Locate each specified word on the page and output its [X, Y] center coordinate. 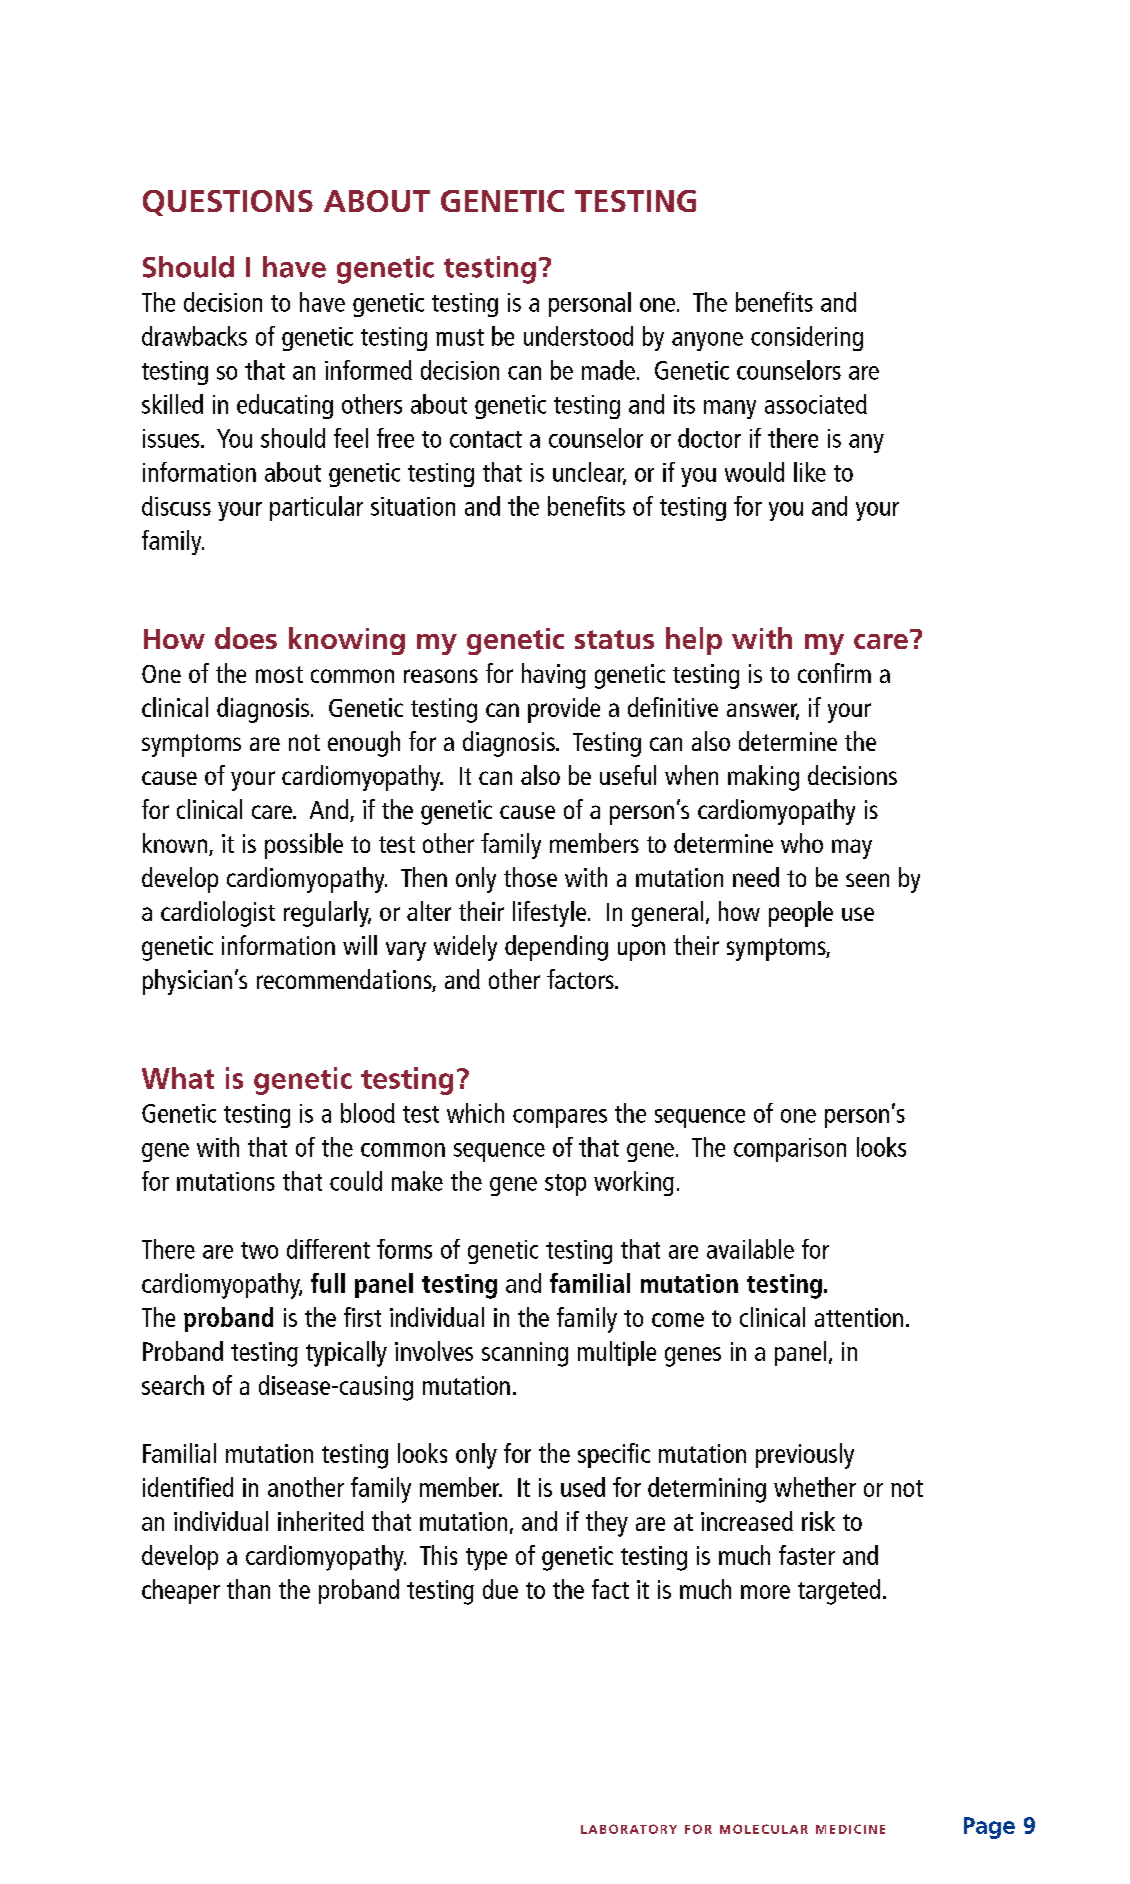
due [500, 1589]
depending [556, 948]
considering [807, 338]
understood [578, 336]
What [178, 1078]
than [248, 1589]
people [801, 914]
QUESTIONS [228, 203]
